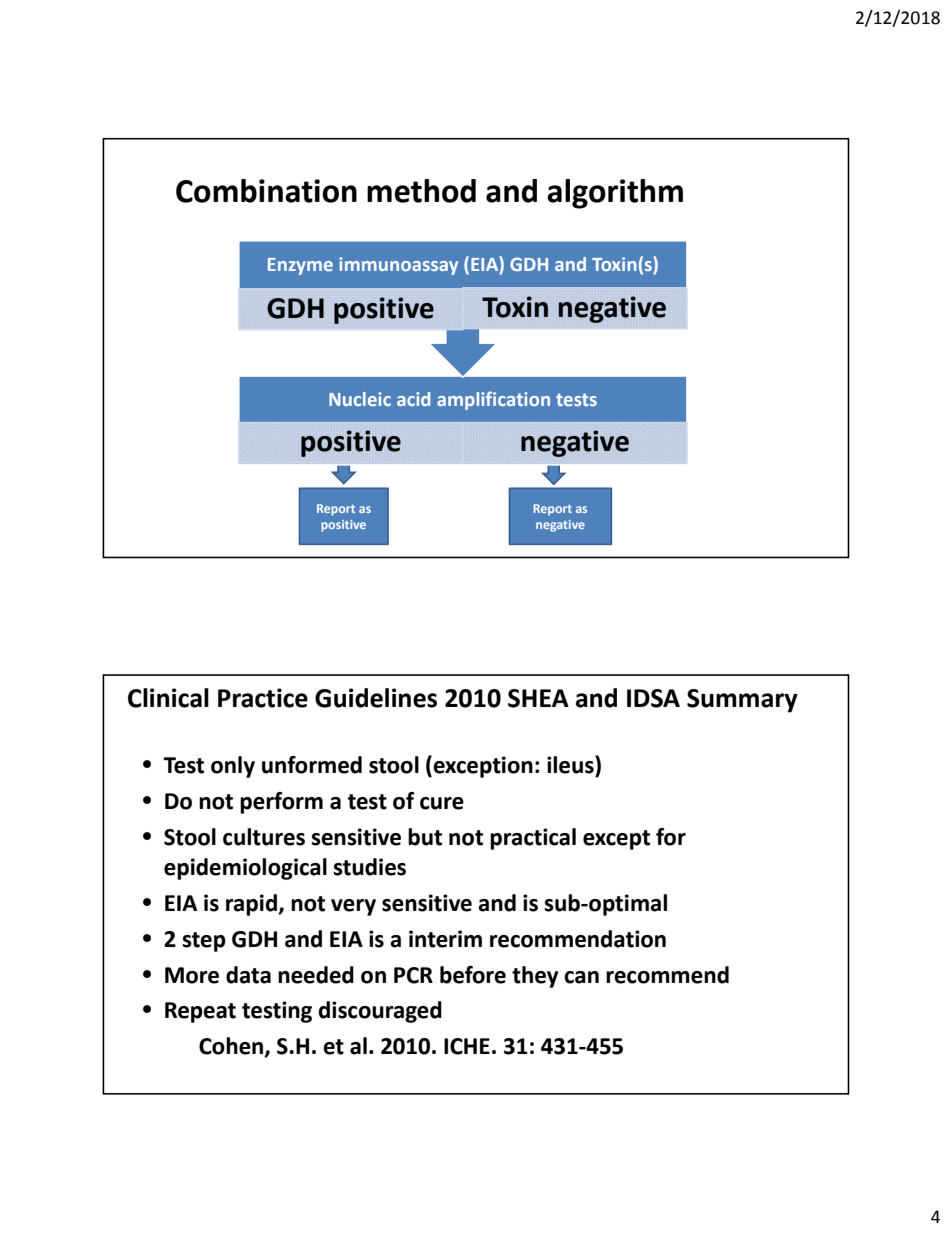 This image has height=1233, width=952. Describe the element at coordinates (421, 191) in the image. I see `method` at that location.
